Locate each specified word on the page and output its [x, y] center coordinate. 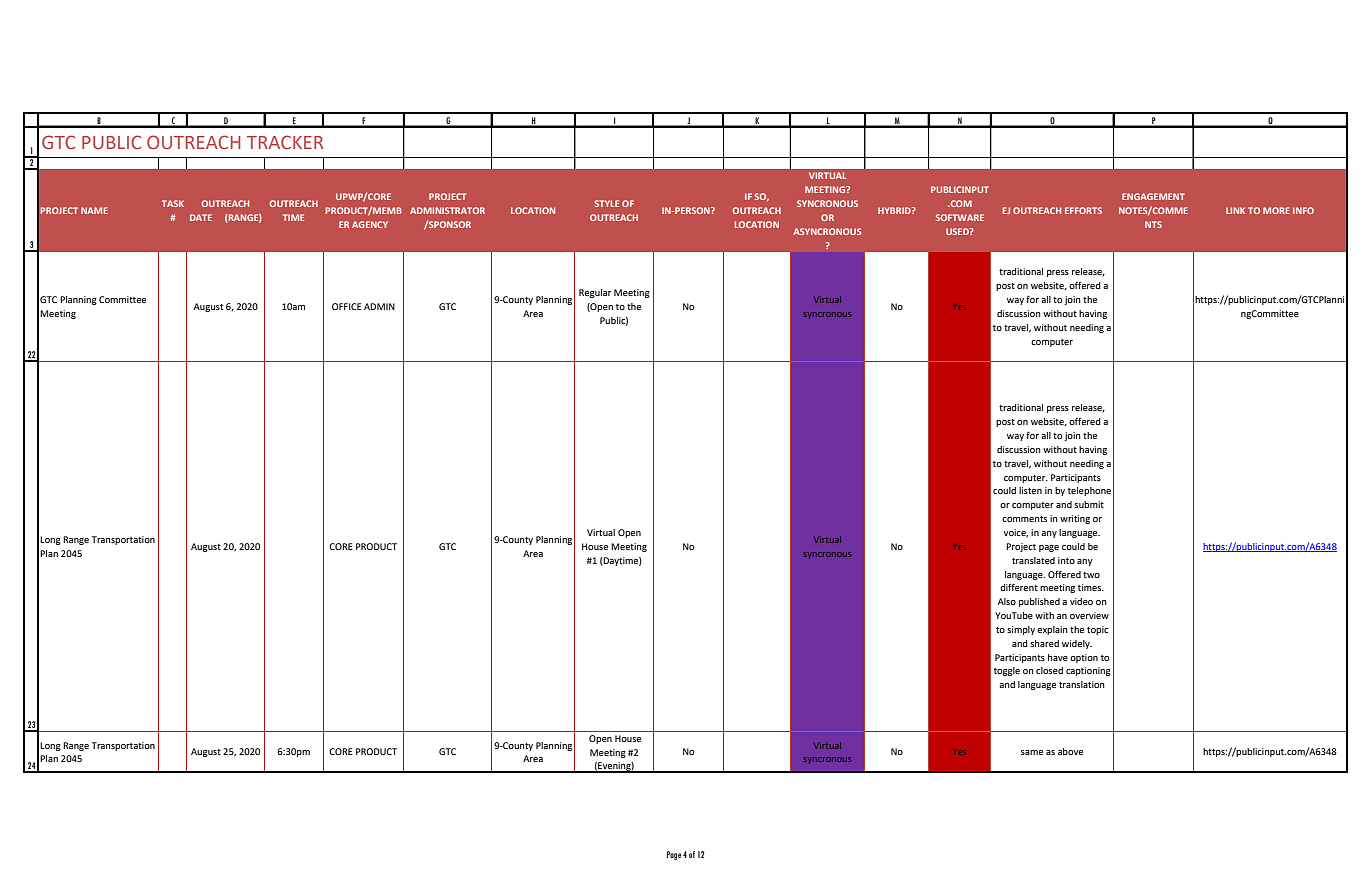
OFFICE [347, 306]
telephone [1089, 491]
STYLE [607, 203]
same [1032, 752]
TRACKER [285, 142]
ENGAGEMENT [1153, 196]
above [1070, 751]
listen [1030, 490]
